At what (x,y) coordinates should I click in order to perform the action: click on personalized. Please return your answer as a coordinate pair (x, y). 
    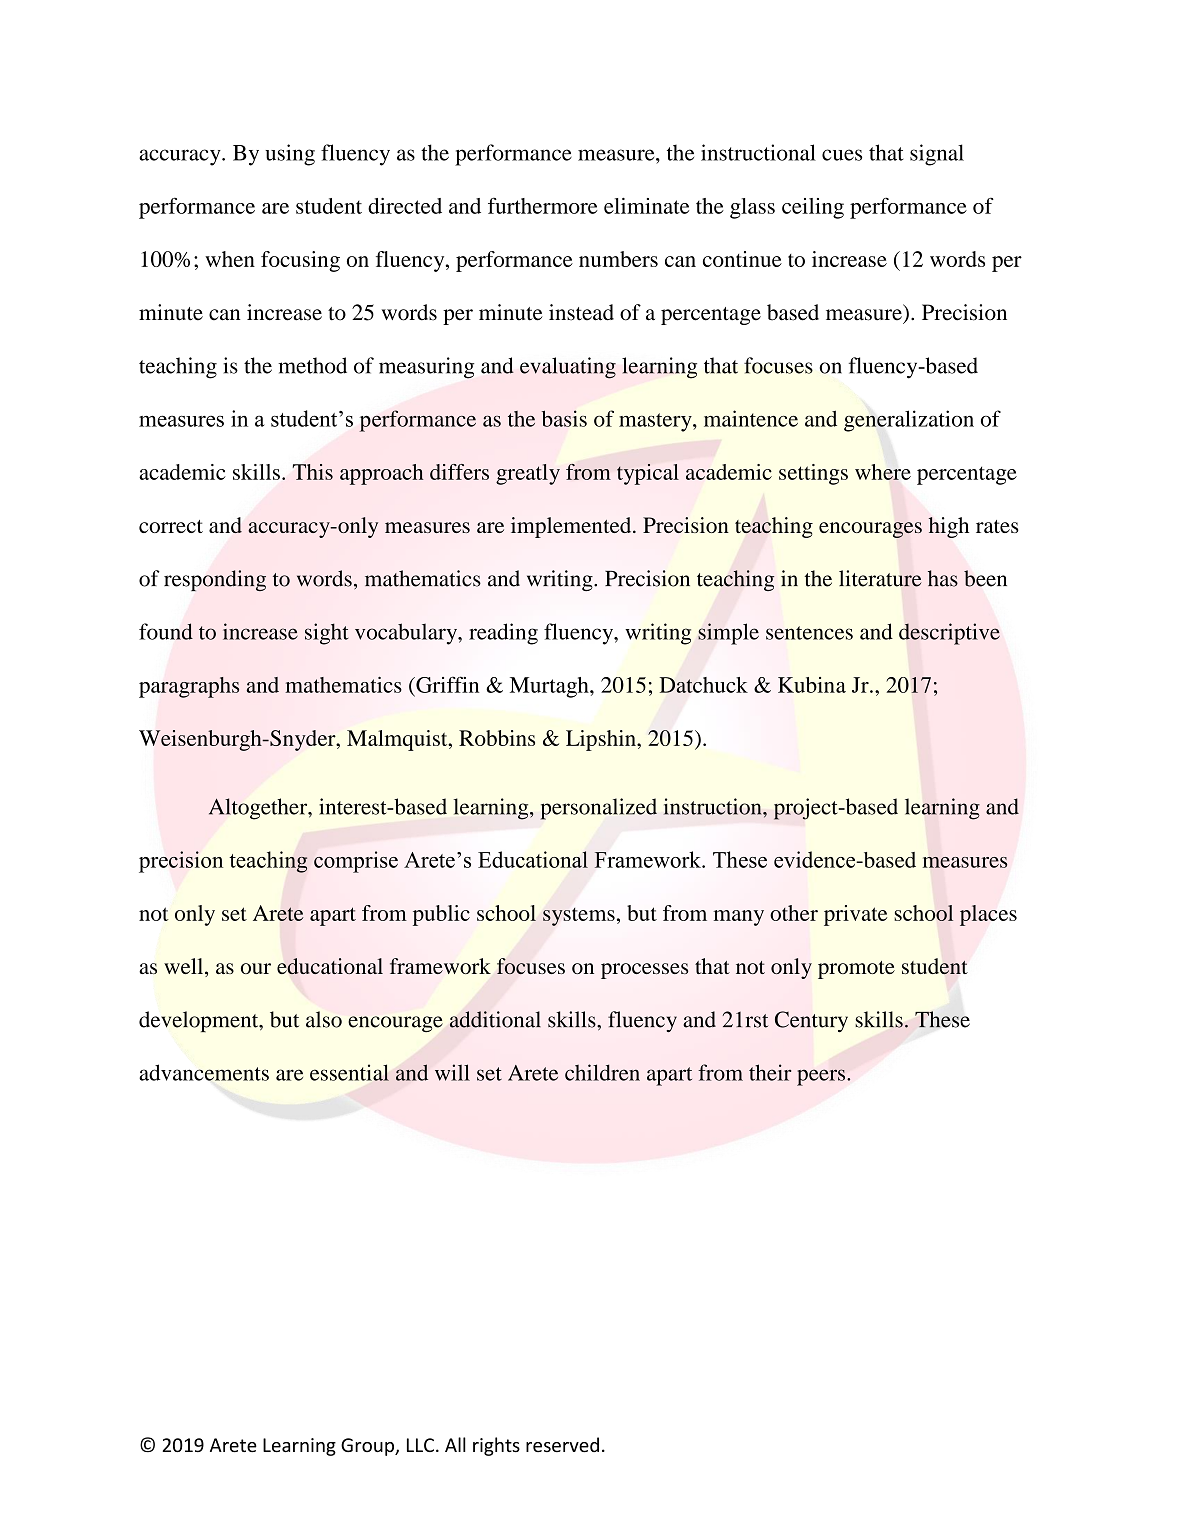
    Looking at the image, I should click on (598, 809).
